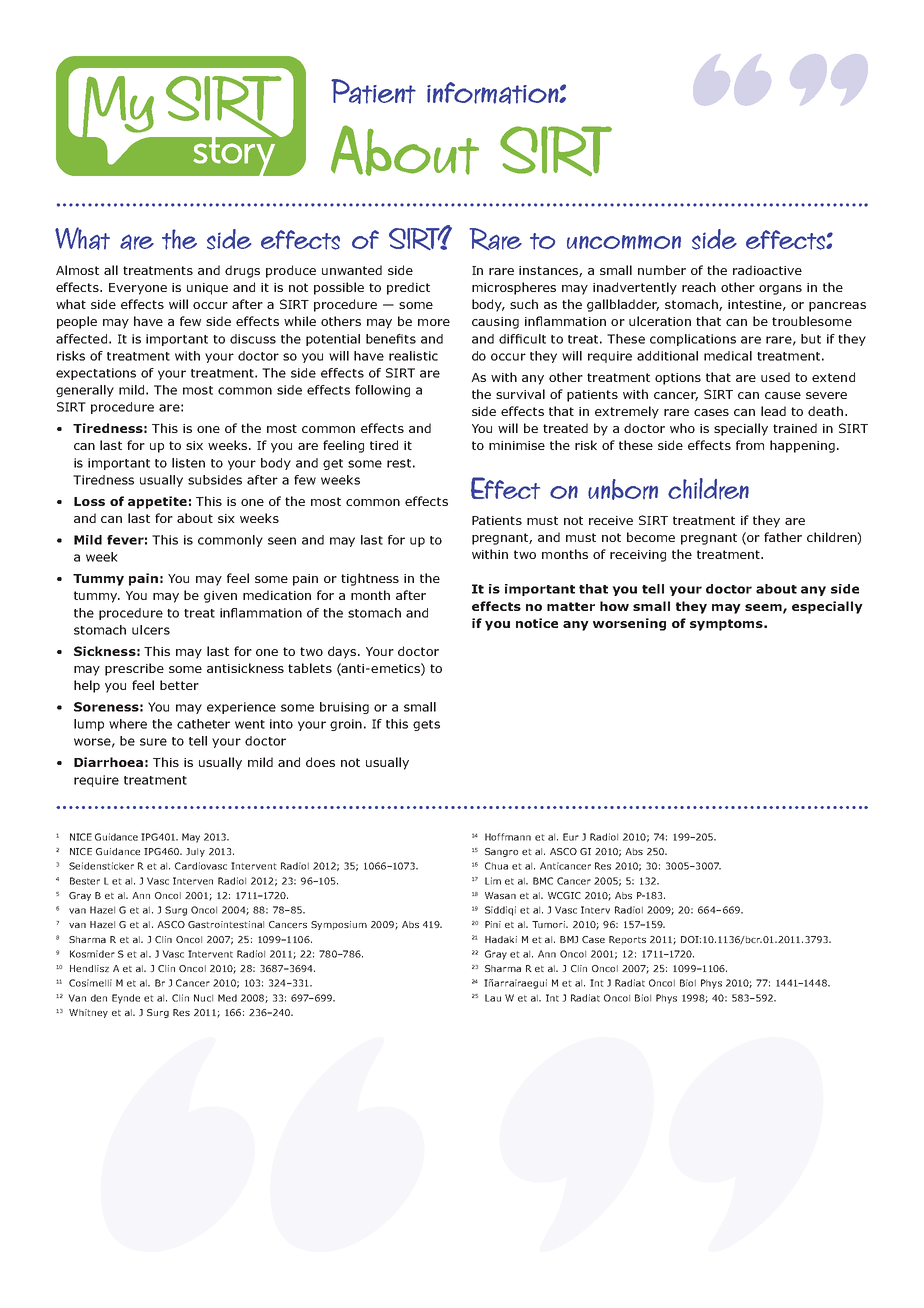  What do you see at coordinates (571, 837) in the screenshot?
I see `Eur` at bounding box center [571, 837].
